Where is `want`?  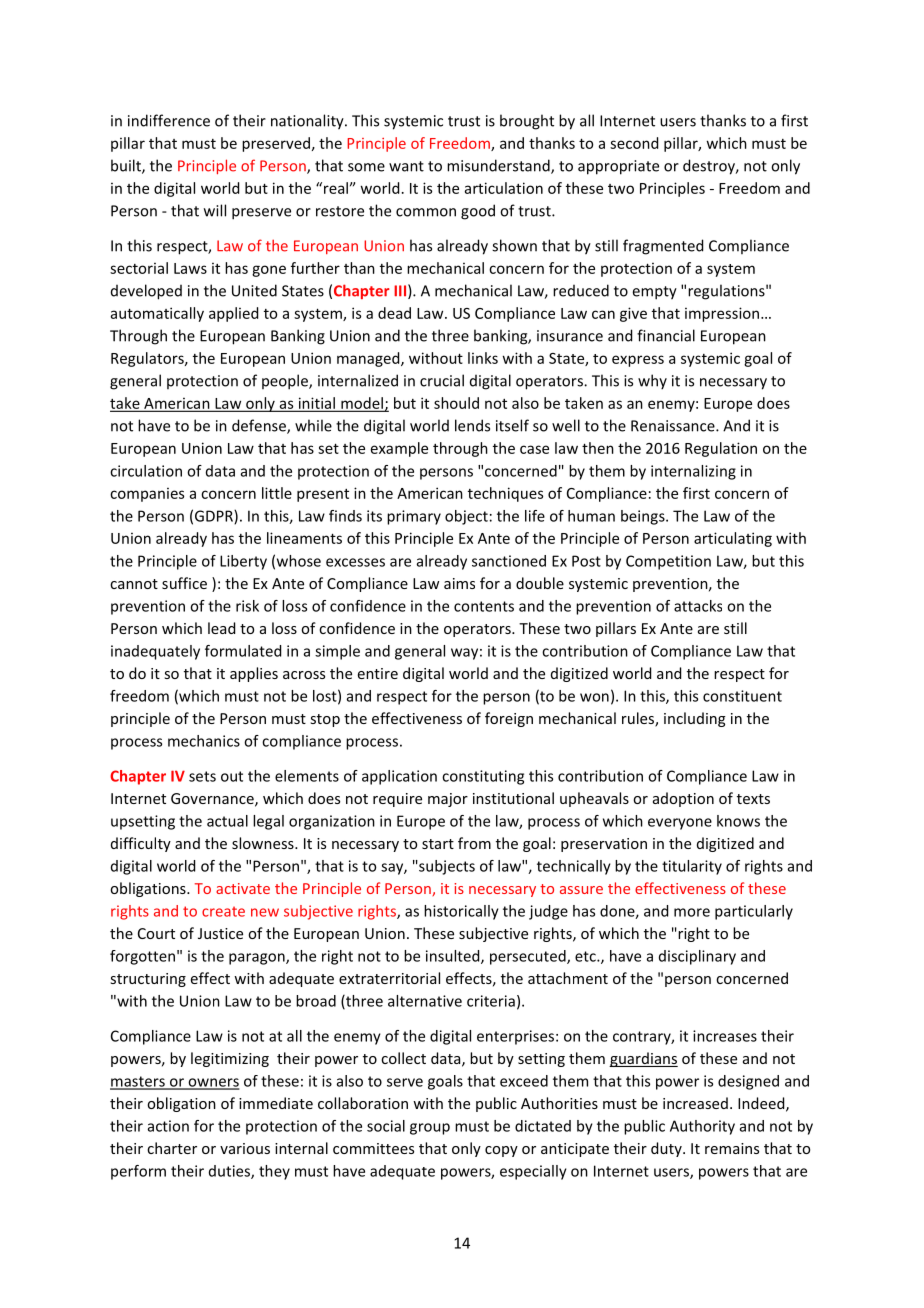
want is located at coordinates (406, 166).
